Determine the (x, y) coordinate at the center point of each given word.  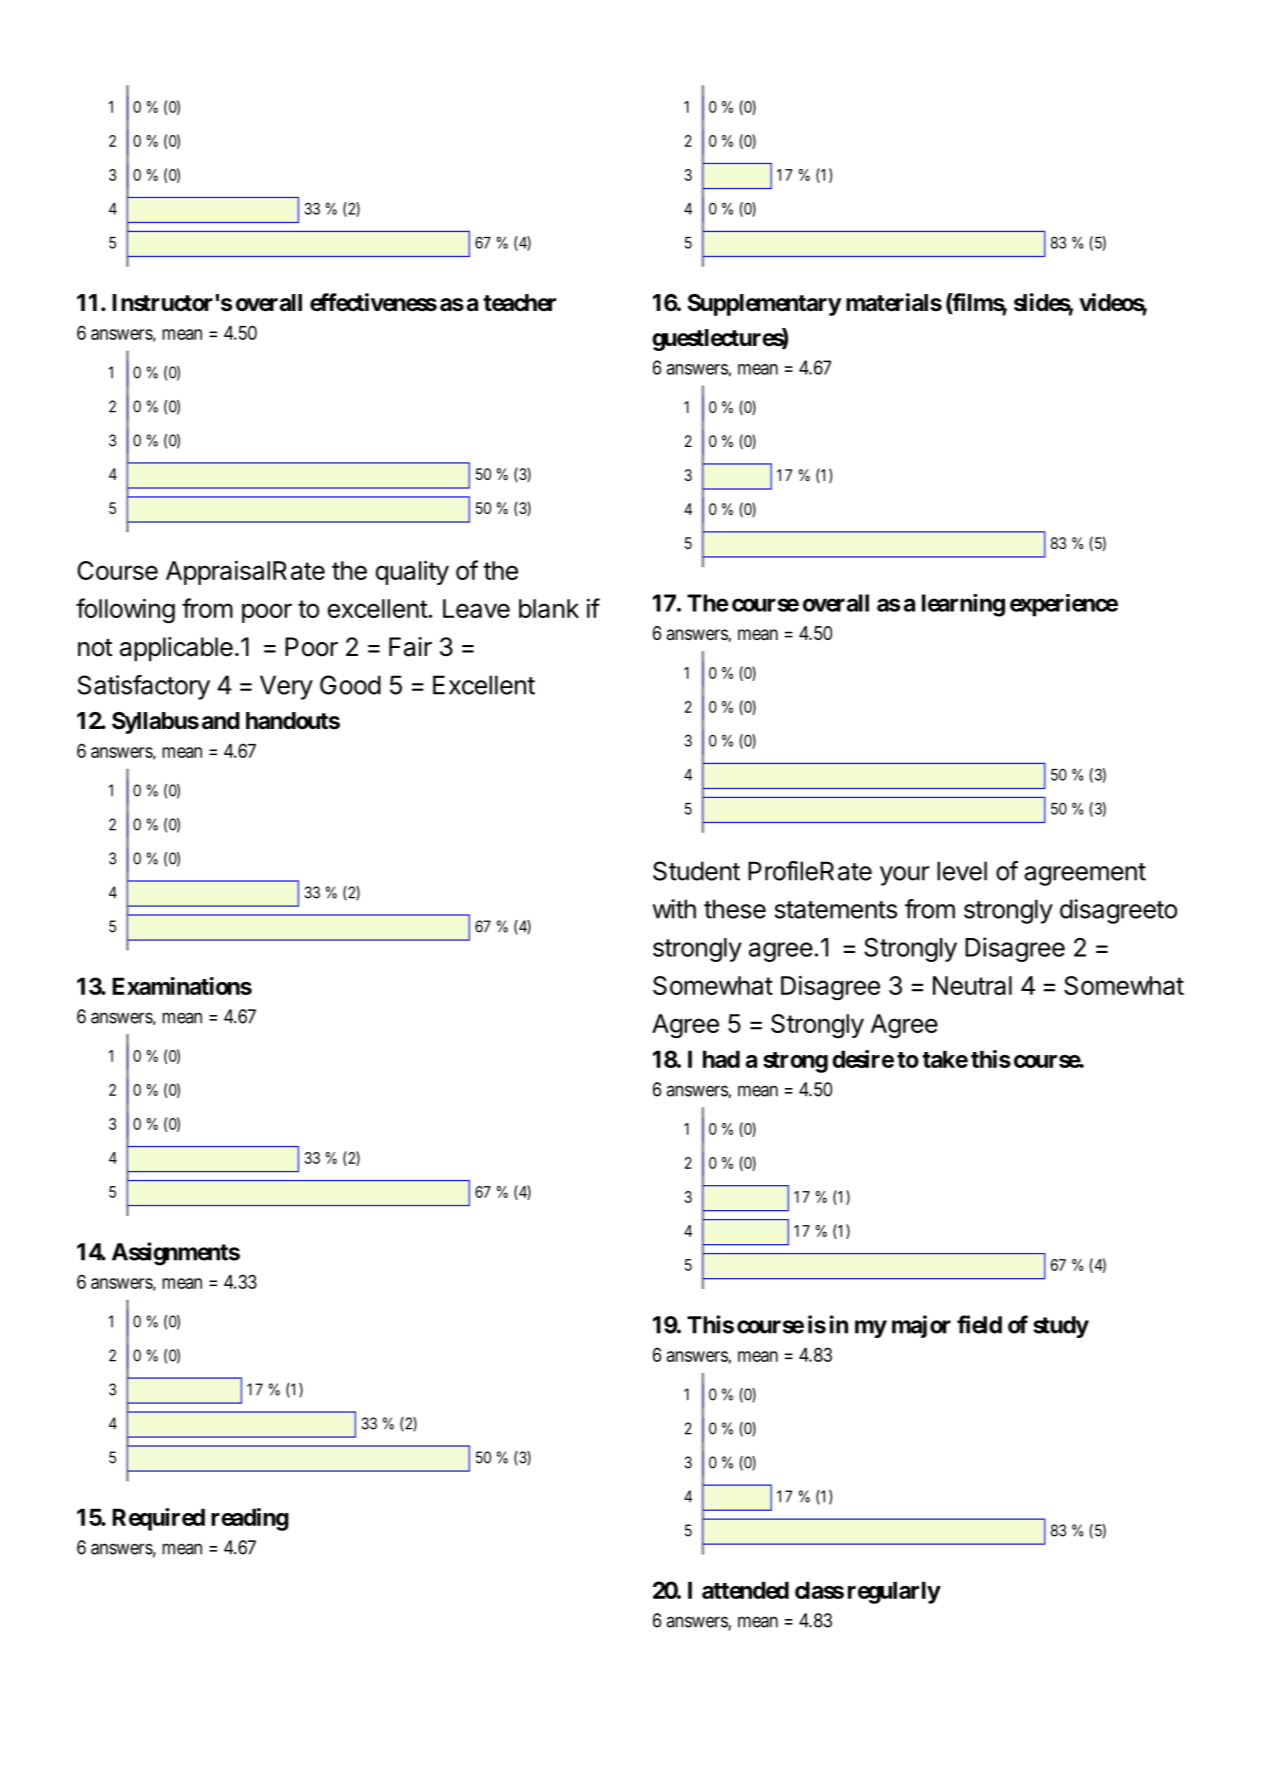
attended (745, 1590)
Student (696, 871)
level (962, 871)
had (721, 1059)
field (979, 1324)
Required (158, 1519)
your (905, 876)
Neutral (972, 985)
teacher (519, 303)
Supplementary (765, 305)
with (674, 909)
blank (549, 608)
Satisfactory (144, 687)
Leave (476, 608)
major (921, 1326)
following (125, 611)
